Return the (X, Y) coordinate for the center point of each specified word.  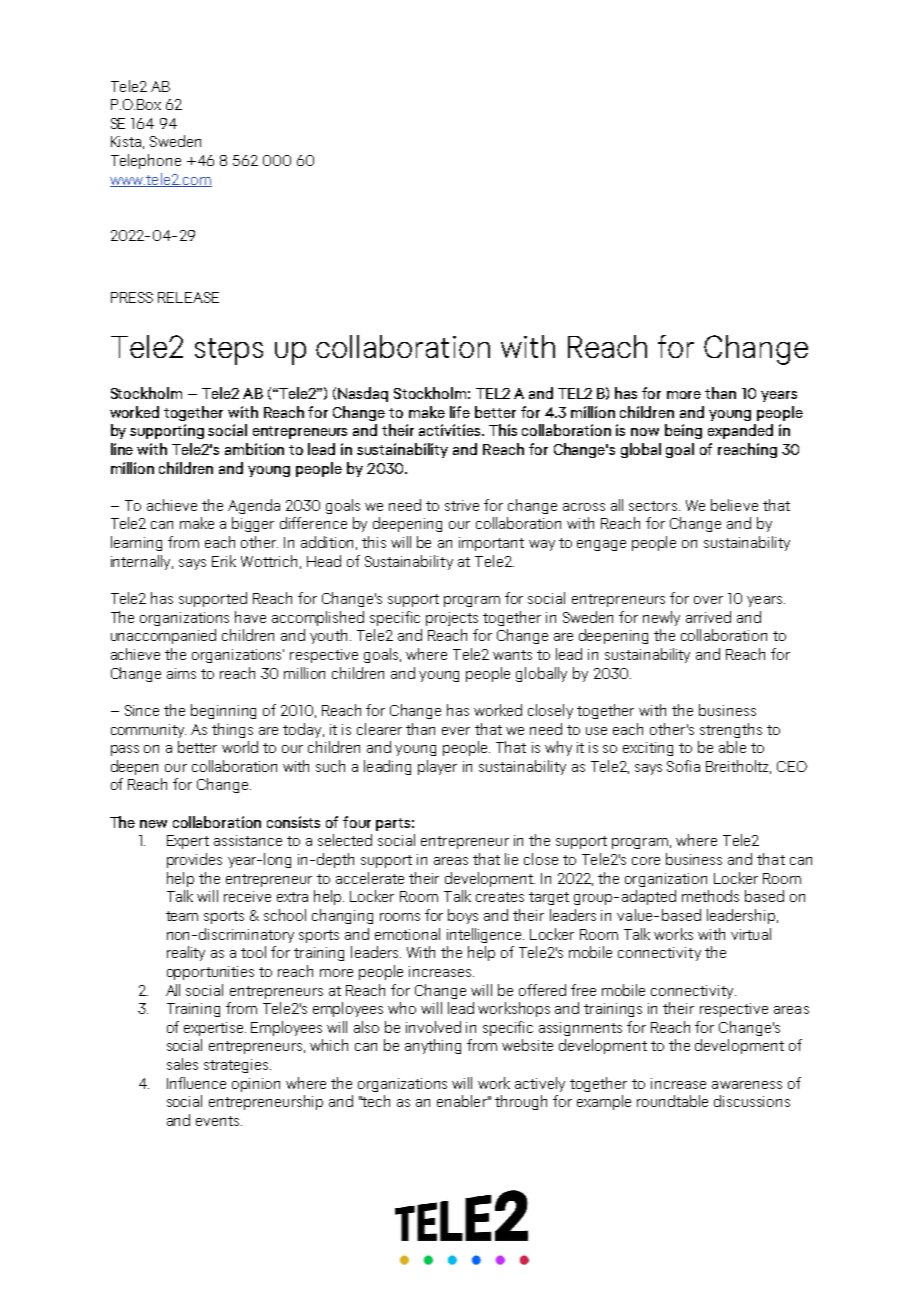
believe (734, 505)
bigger (253, 524)
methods (710, 896)
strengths (731, 730)
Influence (196, 1083)
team (182, 916)
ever (456, 731)
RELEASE (188, 297)
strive (462, 505)
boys (463, 916)
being (683, 431)
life (460, 412)
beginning (223, 711)
